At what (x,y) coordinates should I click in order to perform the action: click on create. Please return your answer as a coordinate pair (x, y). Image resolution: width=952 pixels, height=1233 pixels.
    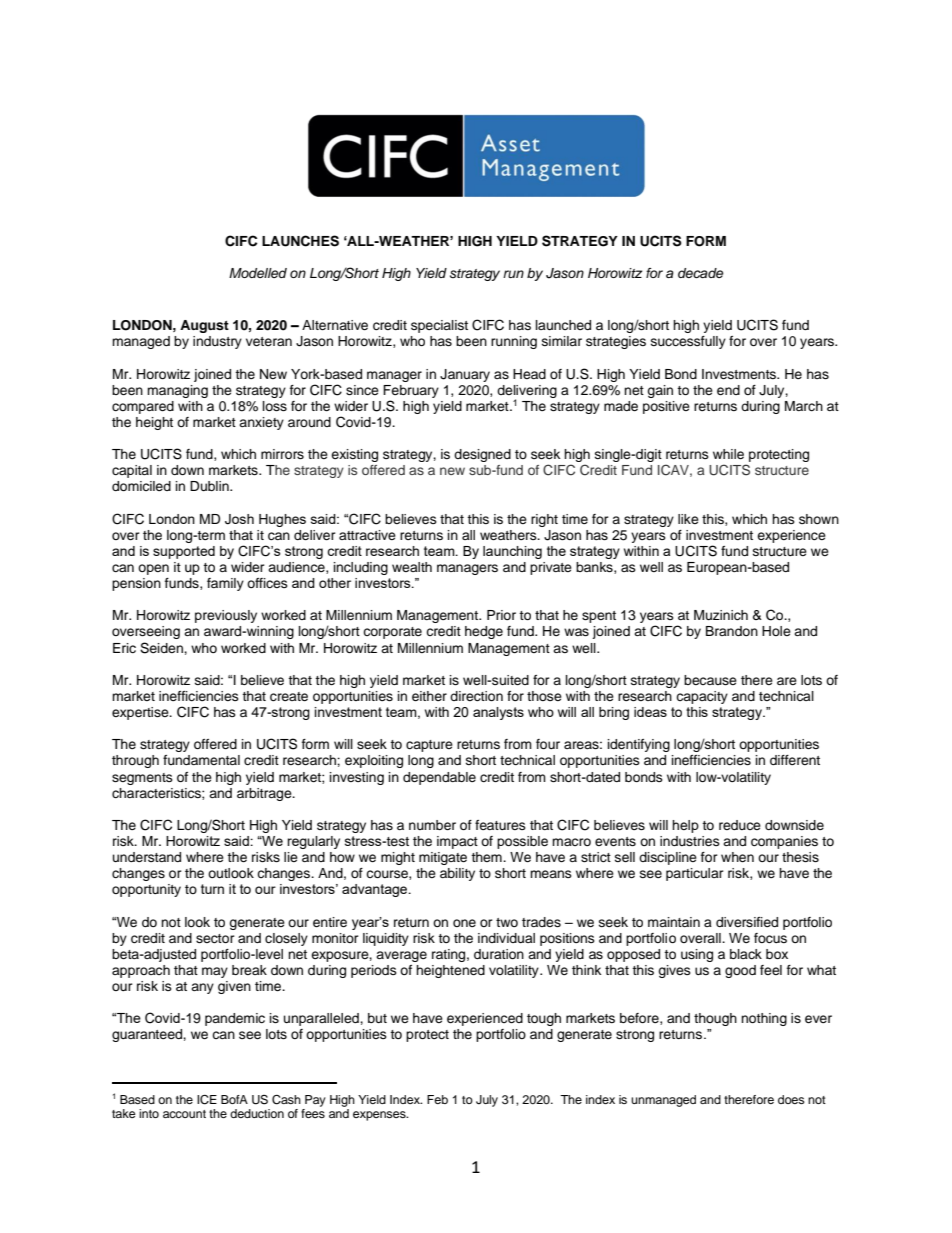
    Looking at the image, I should click on (289, 697).
